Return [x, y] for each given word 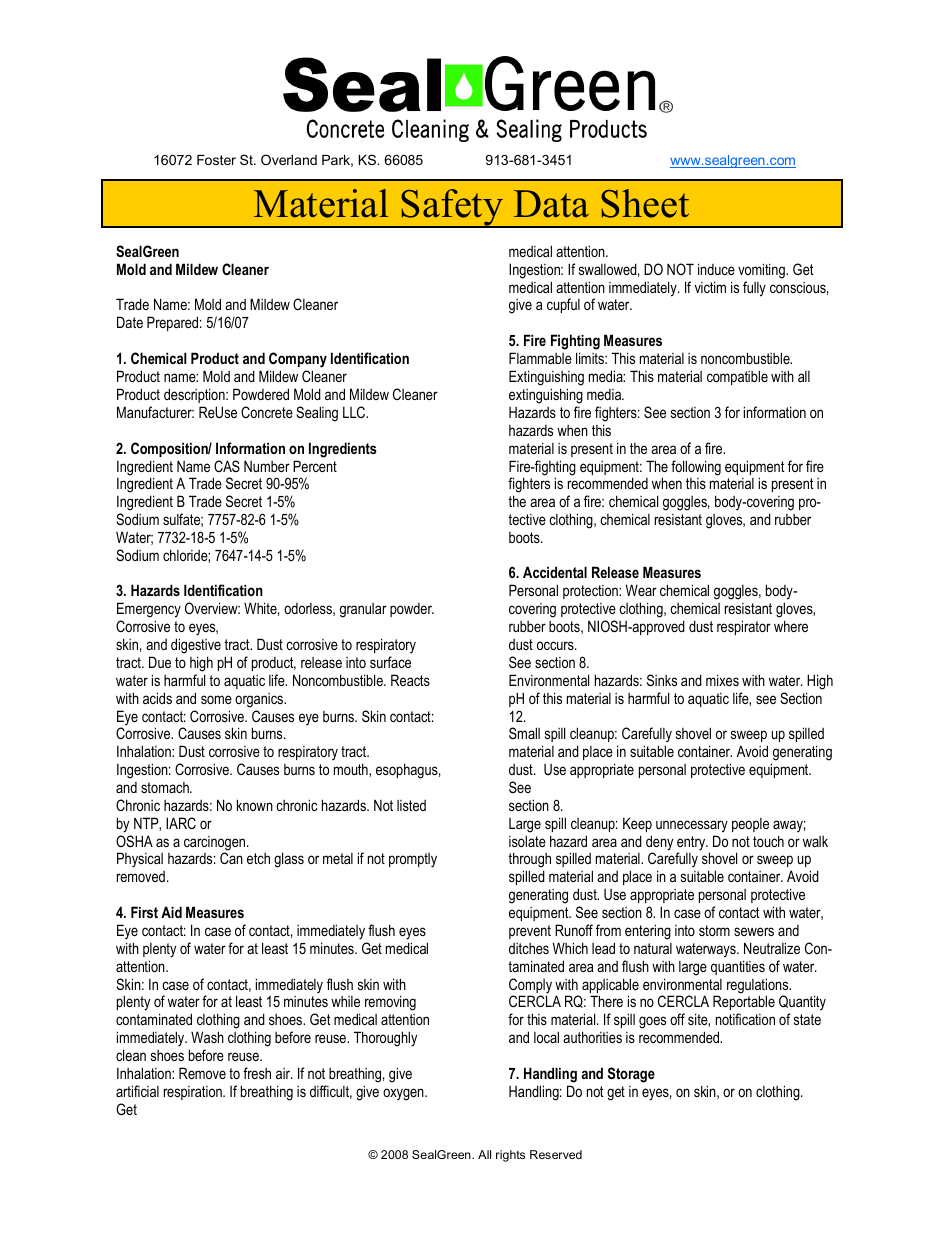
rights [510, 1156]
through [529, 861]
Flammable [540, 358]
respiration [194, 1093]
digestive [196, 646]
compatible [737, 377]
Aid [171, 912]
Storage [631, 1075]
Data [551, 204]
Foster [216, 160]
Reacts [410, 680]
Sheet [645, 203]
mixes [722, 680]
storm [714, 930]
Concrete [267, 412]
